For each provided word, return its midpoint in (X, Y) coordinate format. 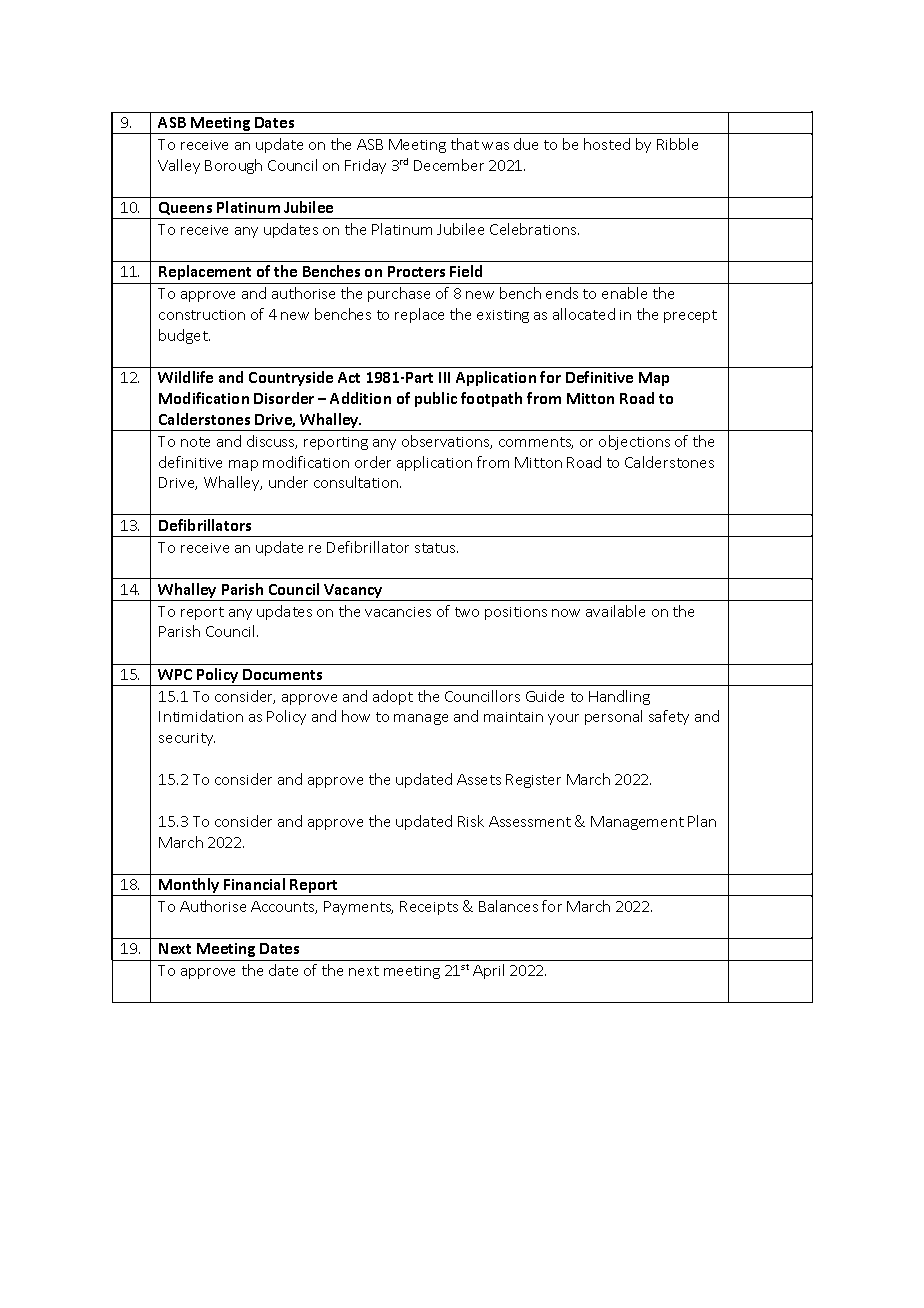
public (436, 399)
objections (634, 442)
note (195, 442)
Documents (282, 674)
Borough (233, 166)
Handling (619, 697)
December (449, 165)
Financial (254, 884)
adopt (393, 697)
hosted (607, 144)
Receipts (429, 908)
